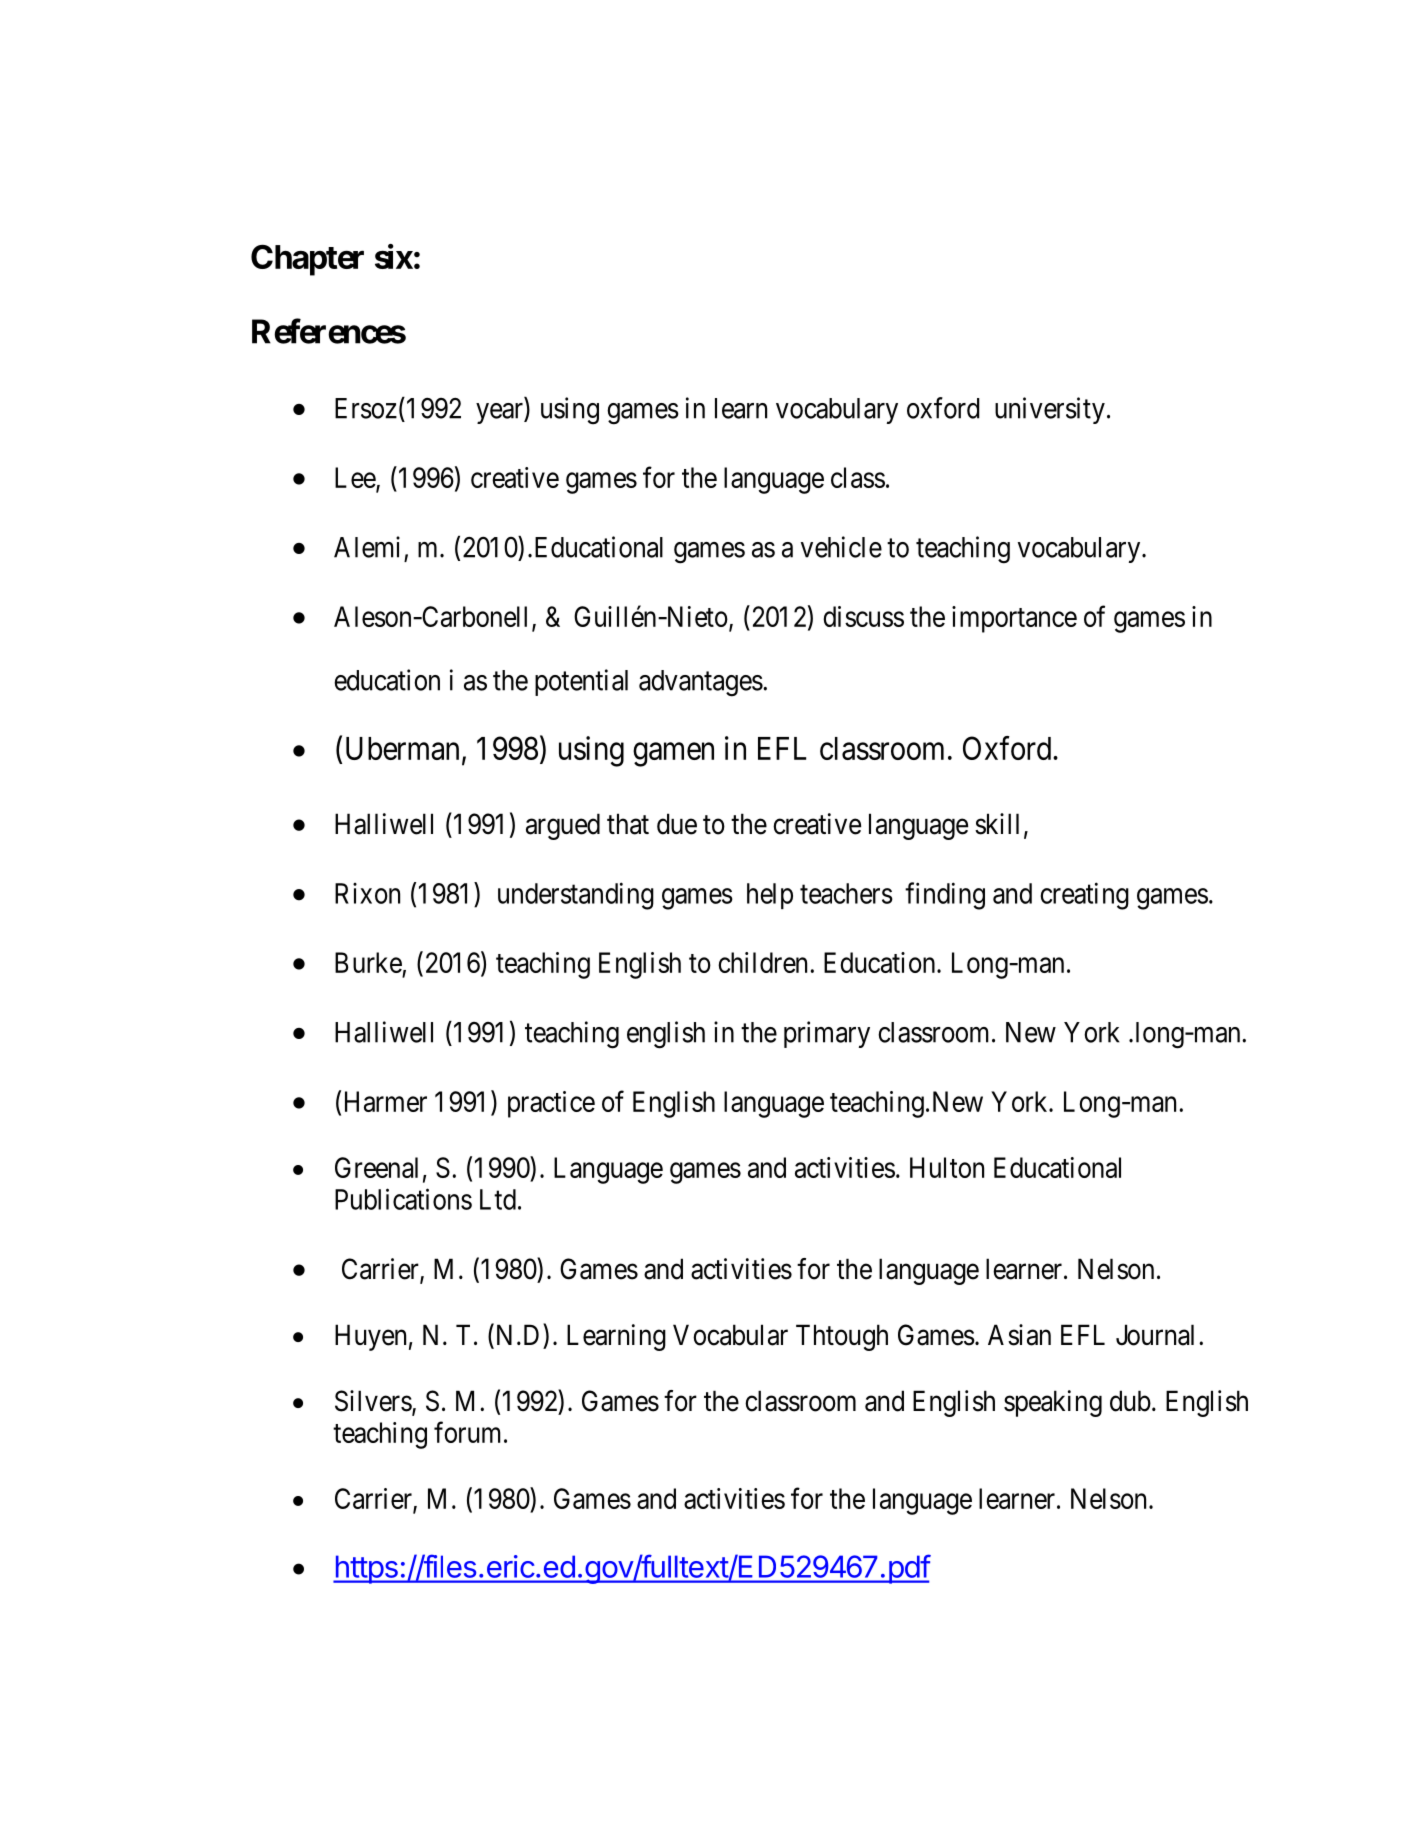  I want to click on primary, so click(827, 1034).
